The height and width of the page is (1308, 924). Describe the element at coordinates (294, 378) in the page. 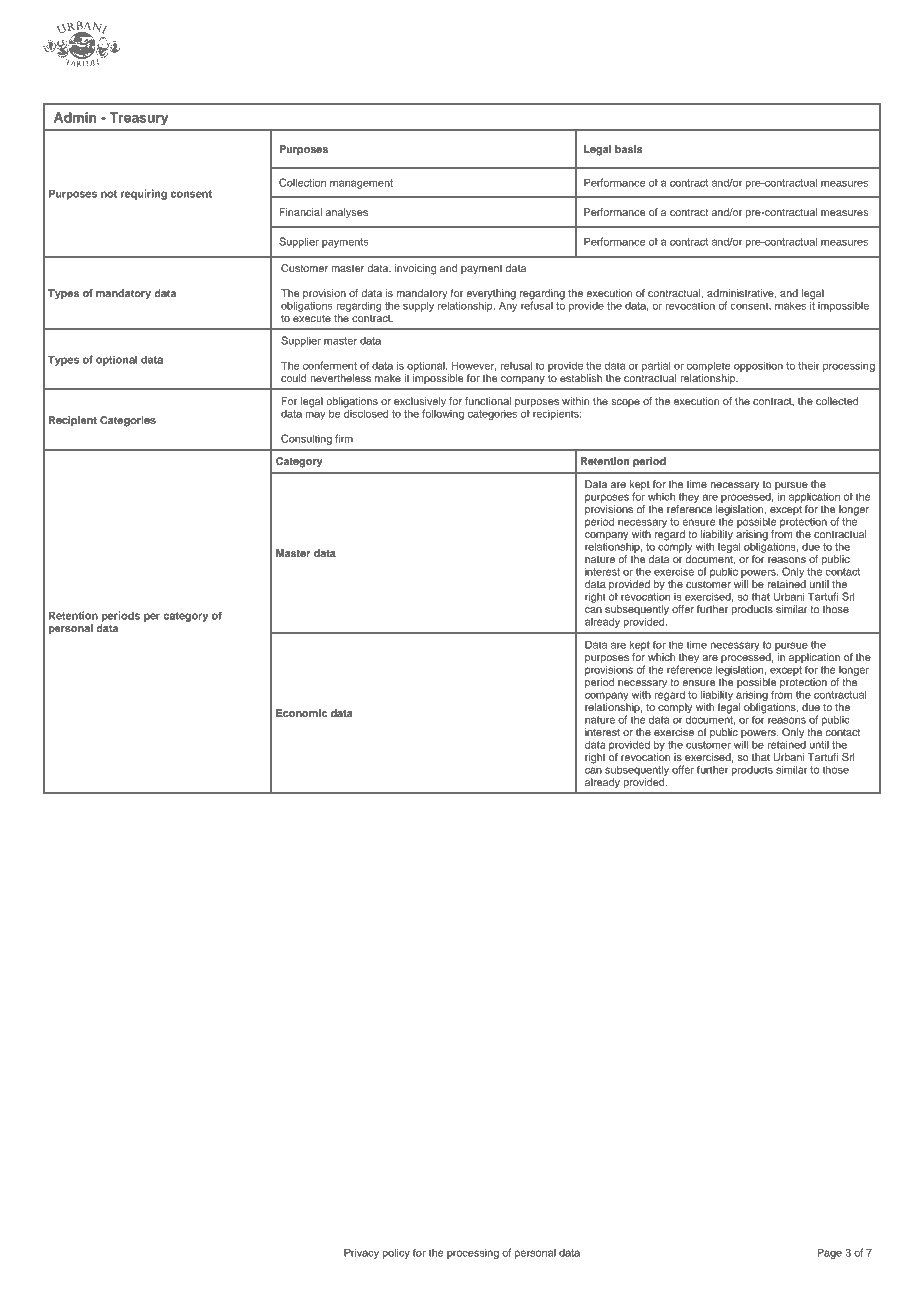

I see `could` at that location.
